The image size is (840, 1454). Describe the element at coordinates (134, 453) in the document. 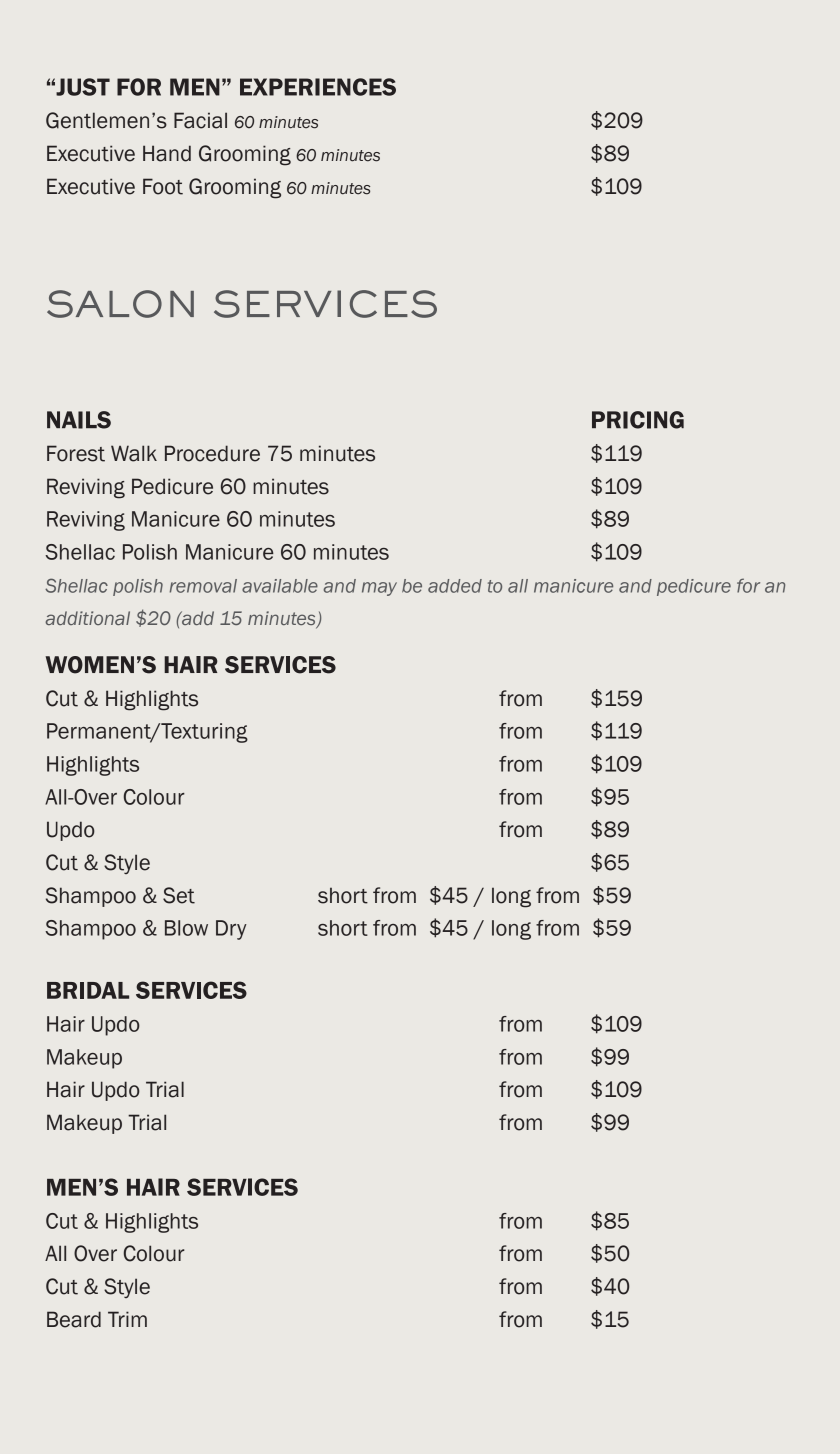

I see `Walk` at that location.
